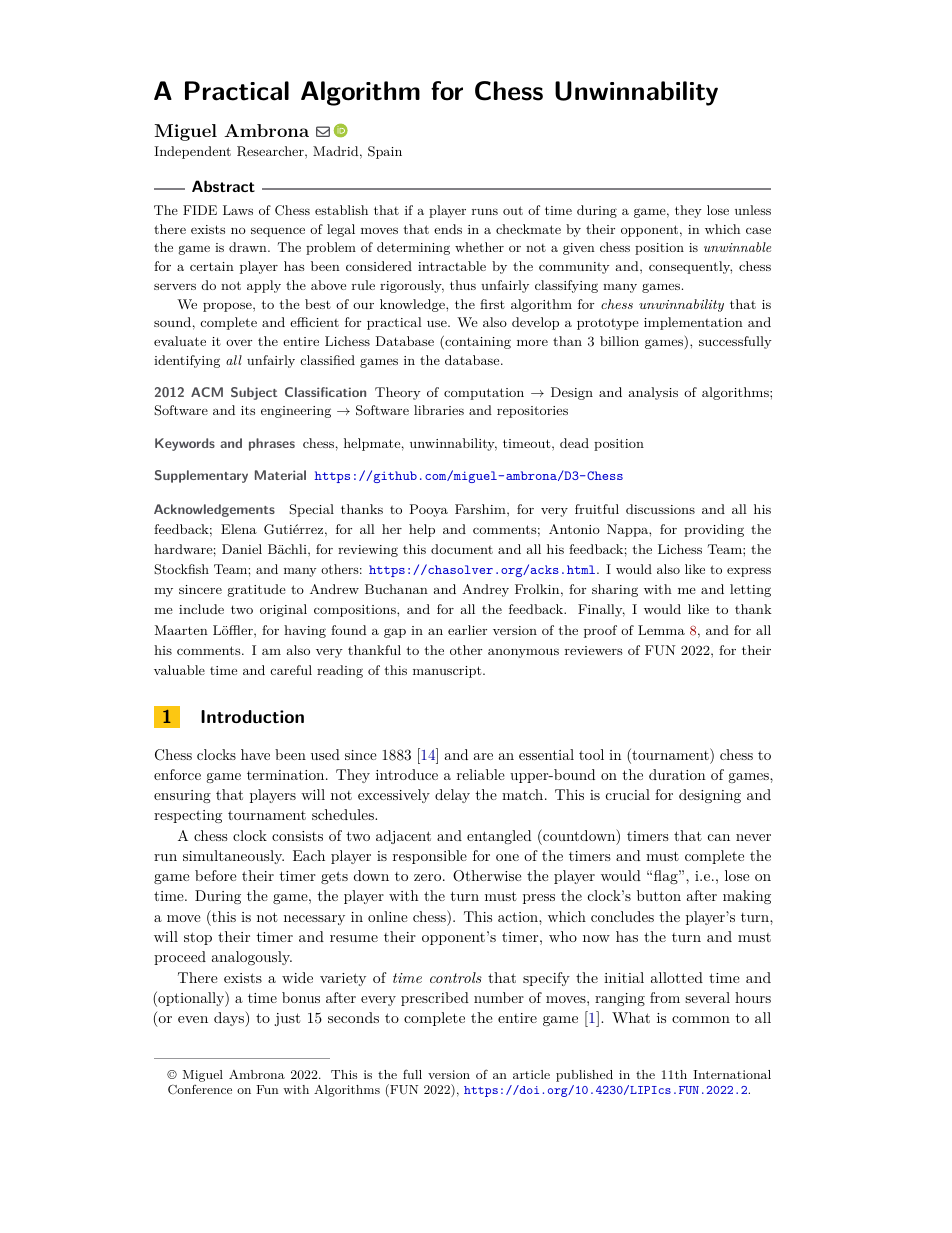 This screenshot has width=952, height=1233. What do you see at coordinates (753, 210) in the screenshot?
I see `unless` at bounding box center [753, 210].
